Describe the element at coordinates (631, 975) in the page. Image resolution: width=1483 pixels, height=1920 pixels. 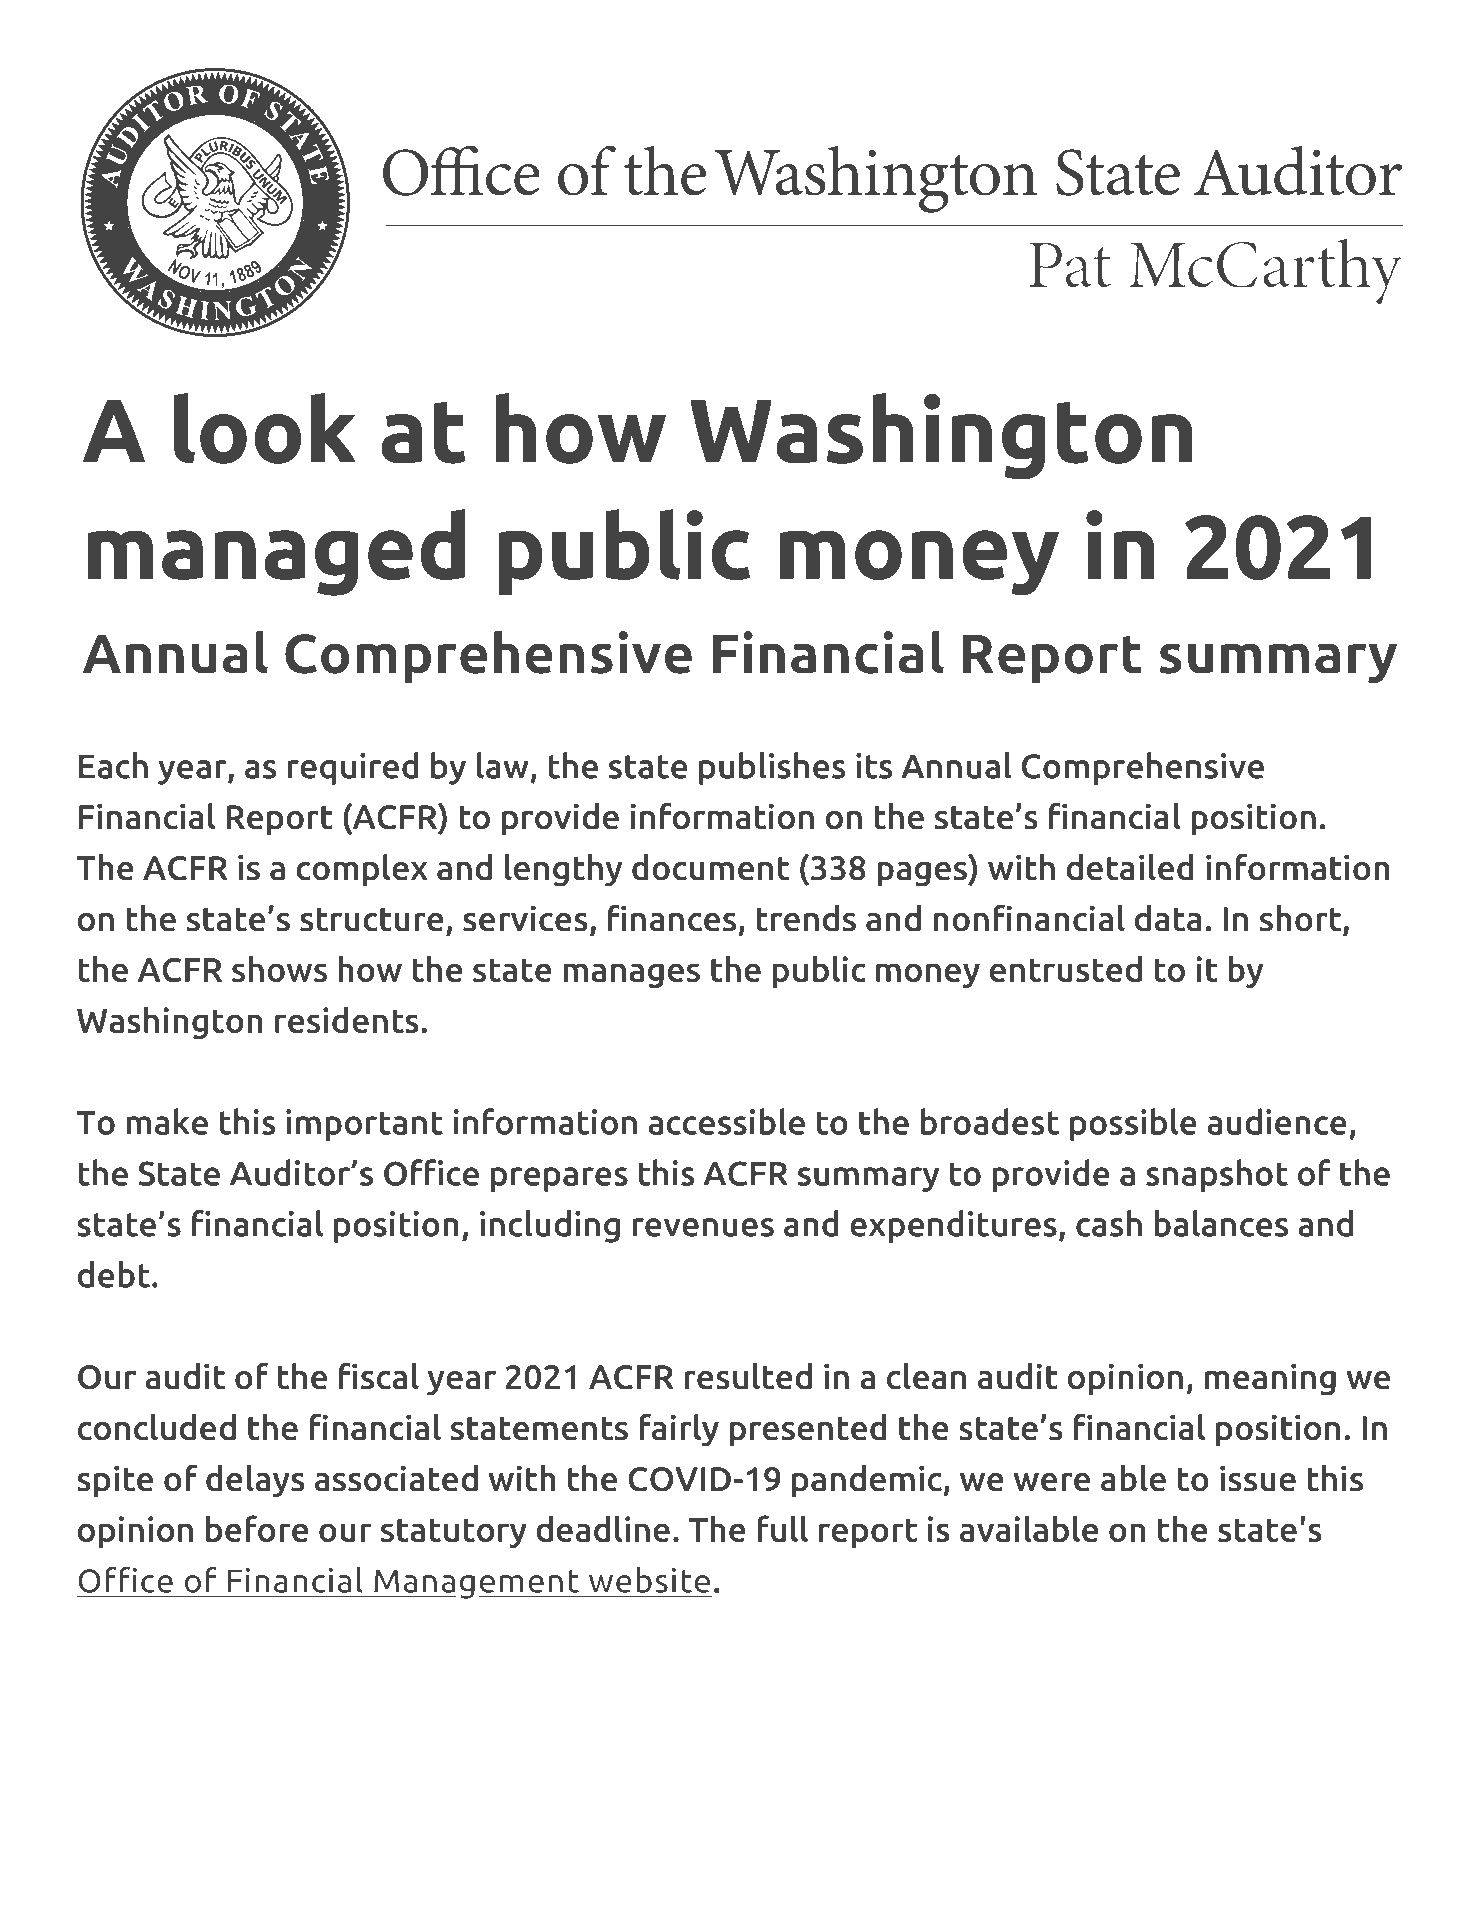
I see `manages` at that location.
